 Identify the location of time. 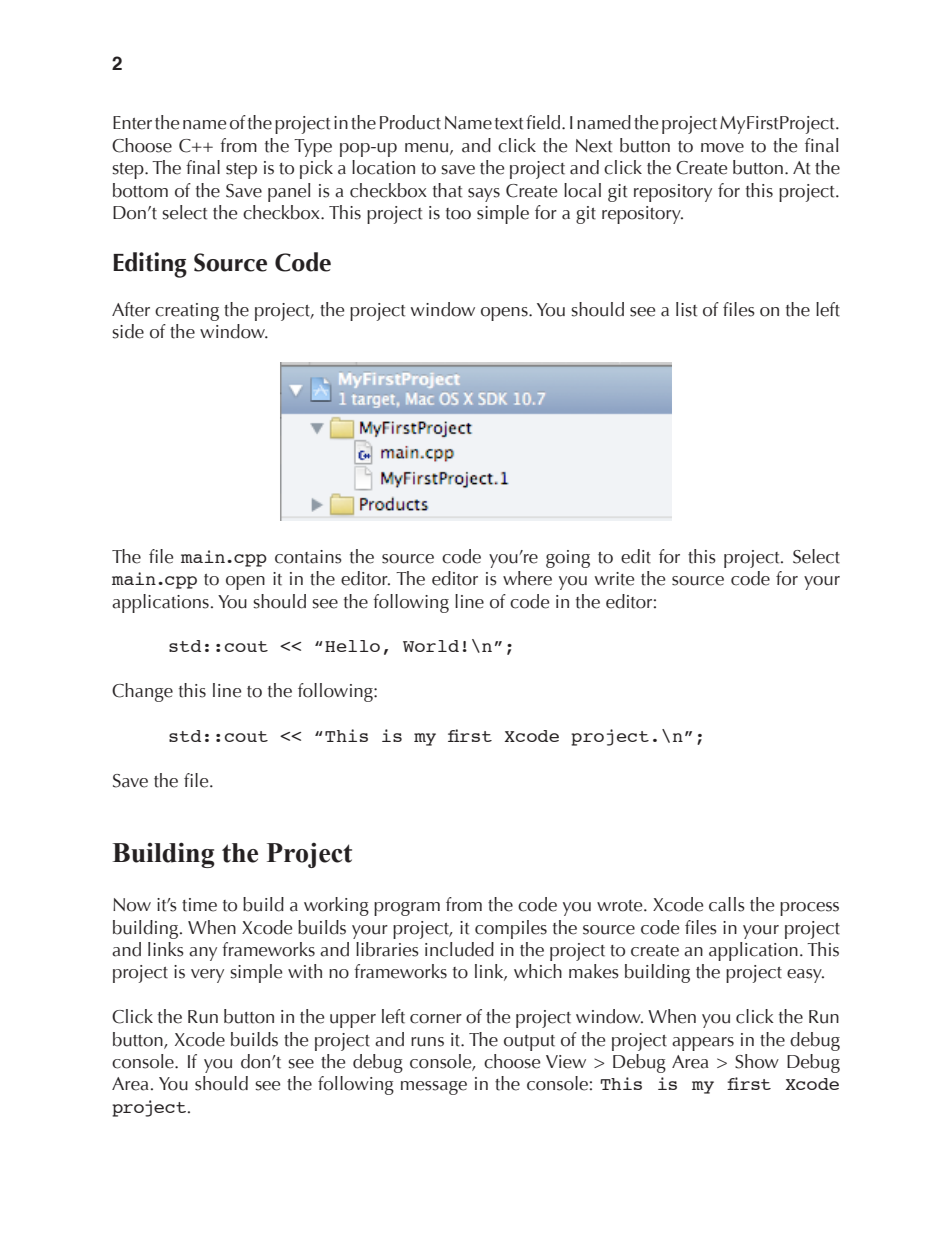
(199, 905).
